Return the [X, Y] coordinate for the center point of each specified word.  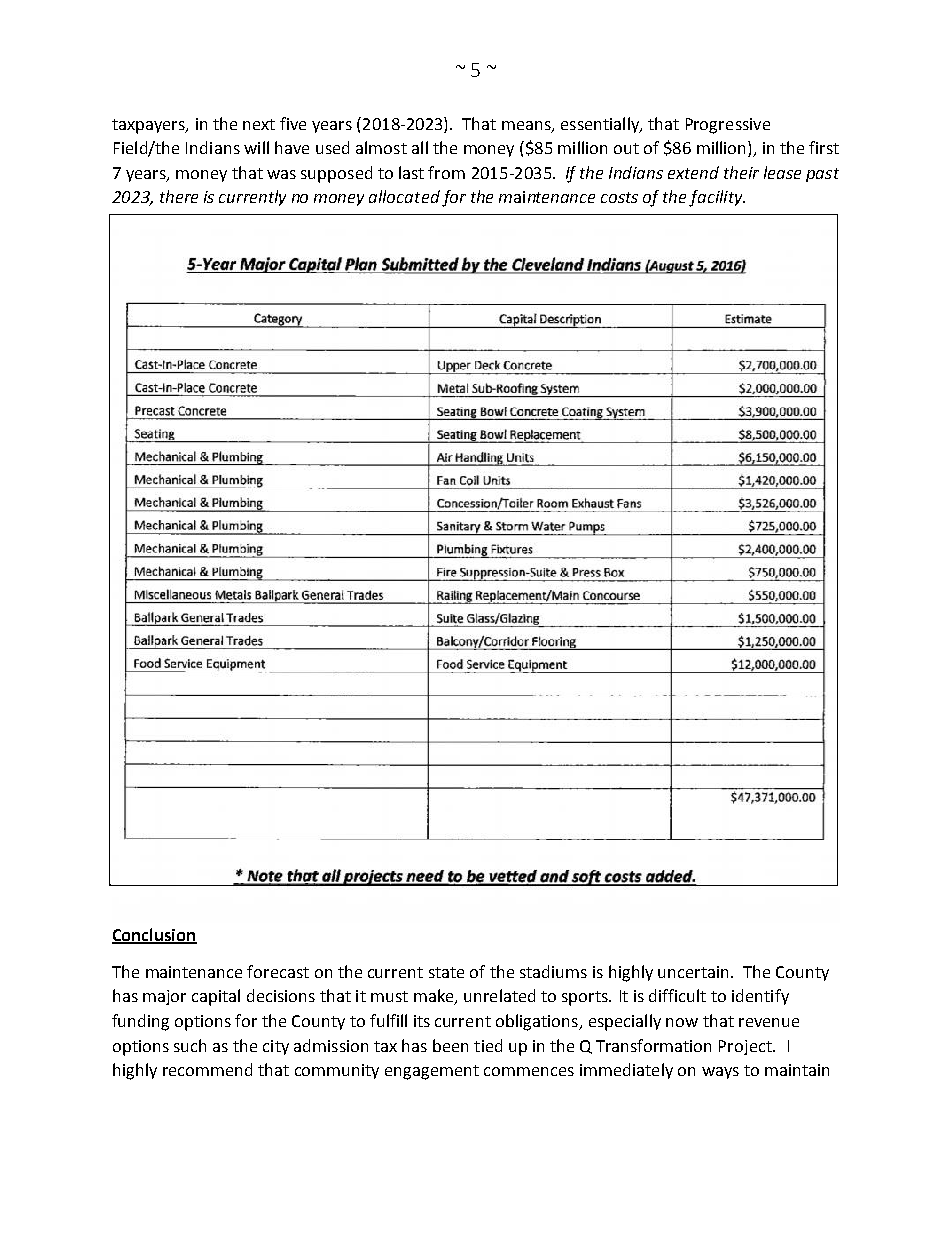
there [179, 196]
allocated [404, 196]
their [741, 172]
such [190, 1045]
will [256, 147]
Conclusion [154, 935]
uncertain [693, 972]
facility [717, 198]
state [446, 972]
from [446, 172]
